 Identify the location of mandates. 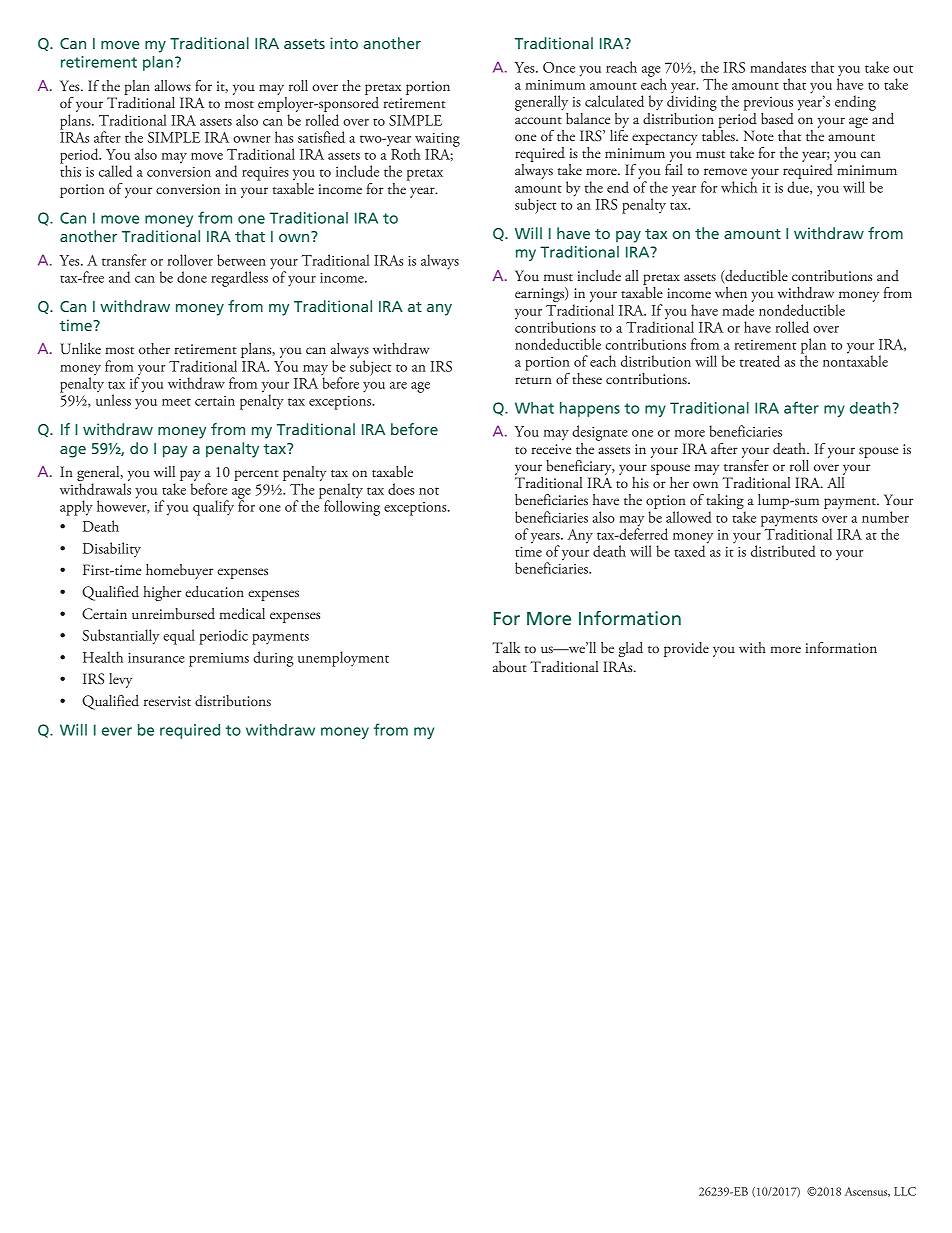
(778, 67).
